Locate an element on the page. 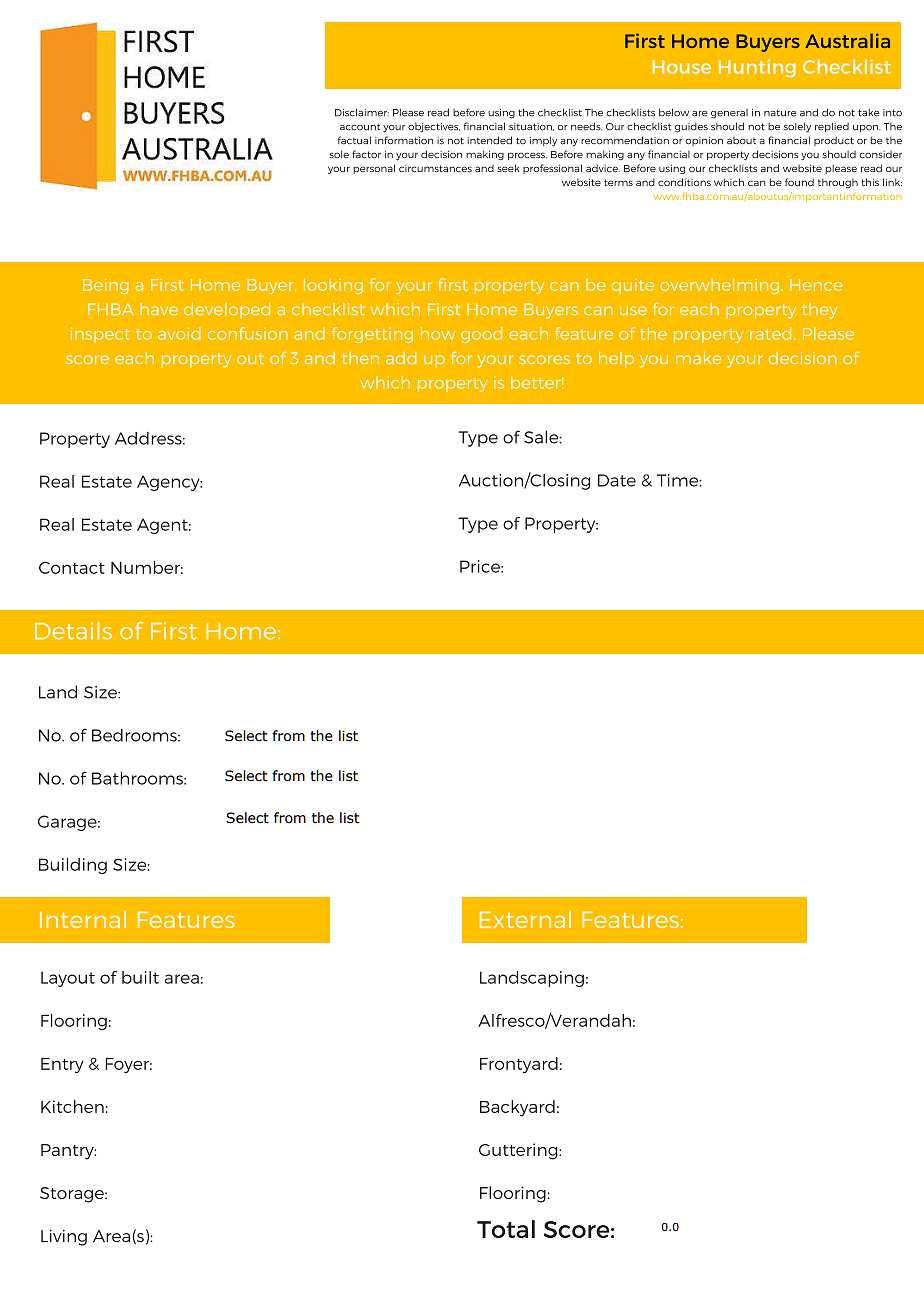 The image size is (924, 1308). Internal is located at coordinates (83, 919).
